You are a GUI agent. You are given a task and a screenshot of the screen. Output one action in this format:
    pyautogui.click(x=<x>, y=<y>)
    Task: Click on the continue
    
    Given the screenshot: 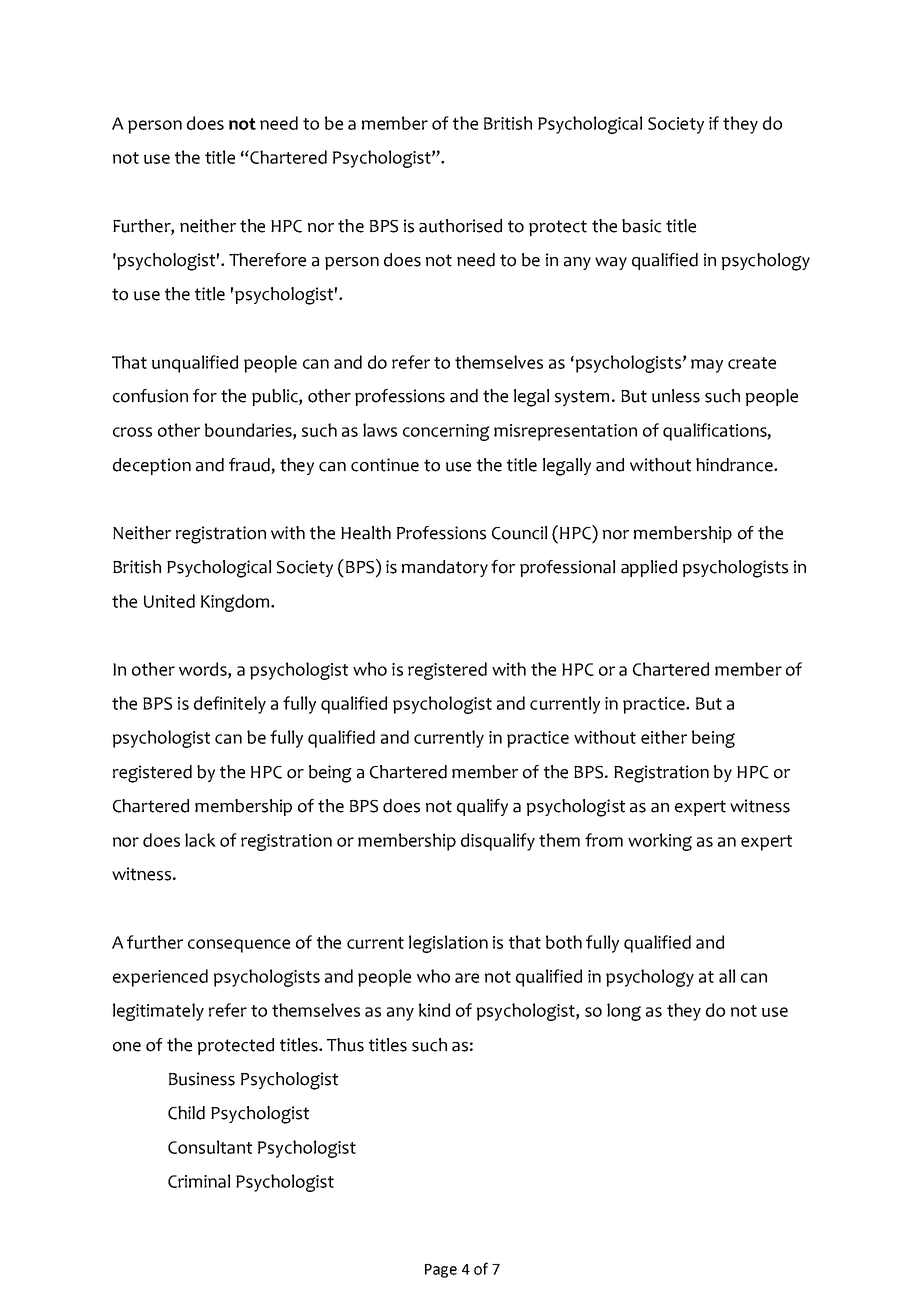 What is the action you would take?
    pyautogui.click(x=385, y=465)
